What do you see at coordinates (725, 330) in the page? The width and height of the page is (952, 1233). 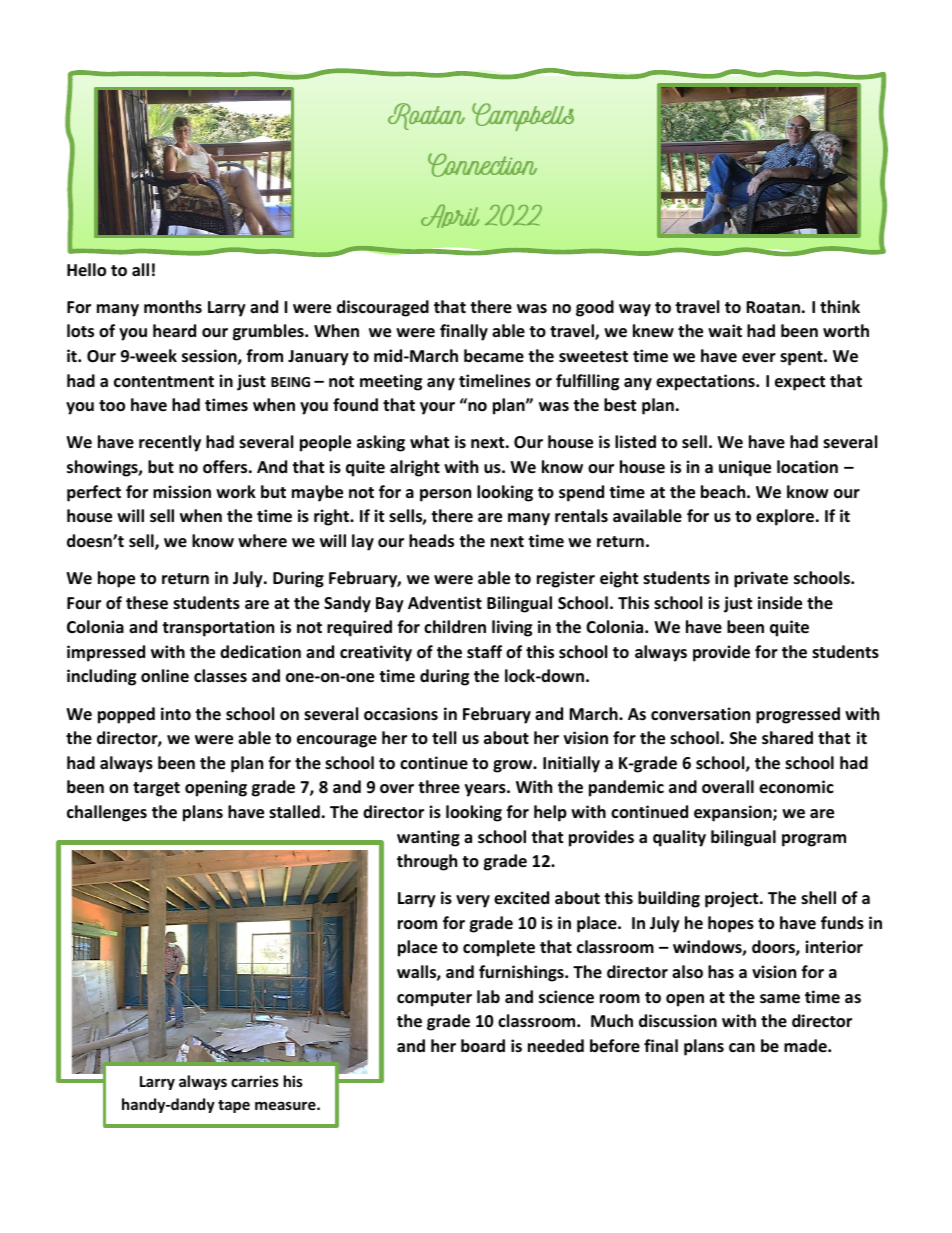 I see `wait` at bounding box center [725, 330].
